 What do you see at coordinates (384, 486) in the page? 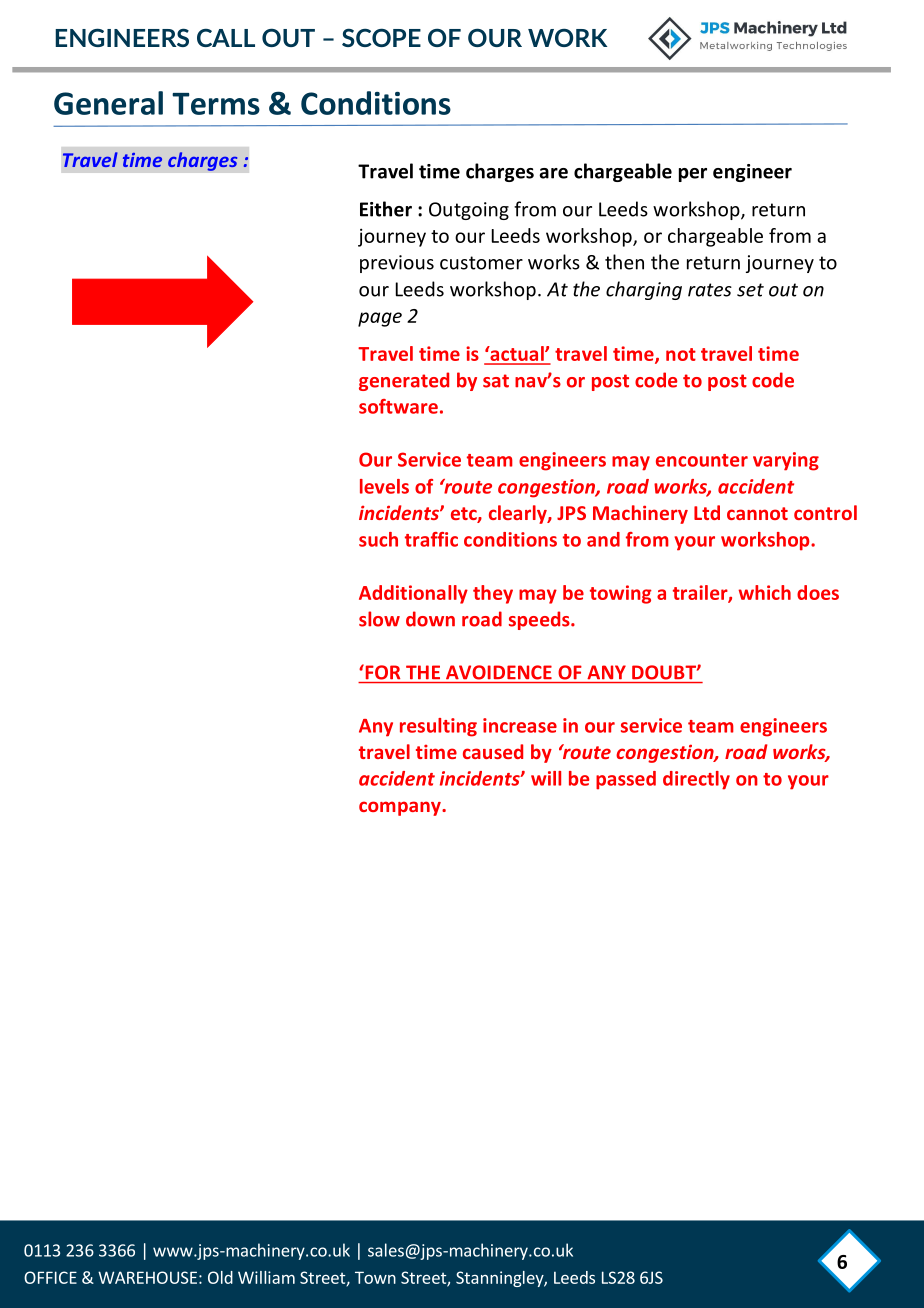
I see `levels` at bounding box center [384, 486].
